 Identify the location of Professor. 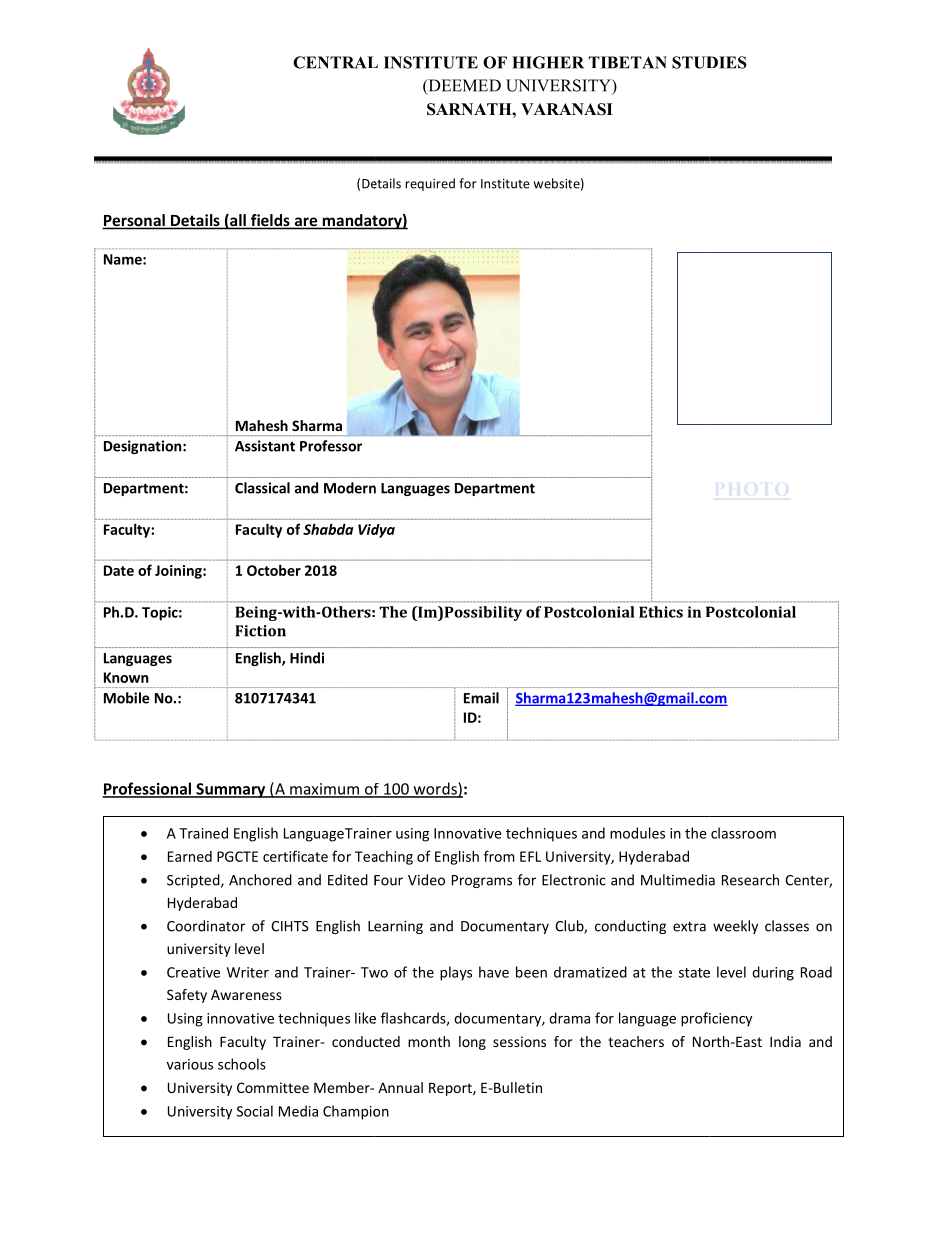
(331, 446).
